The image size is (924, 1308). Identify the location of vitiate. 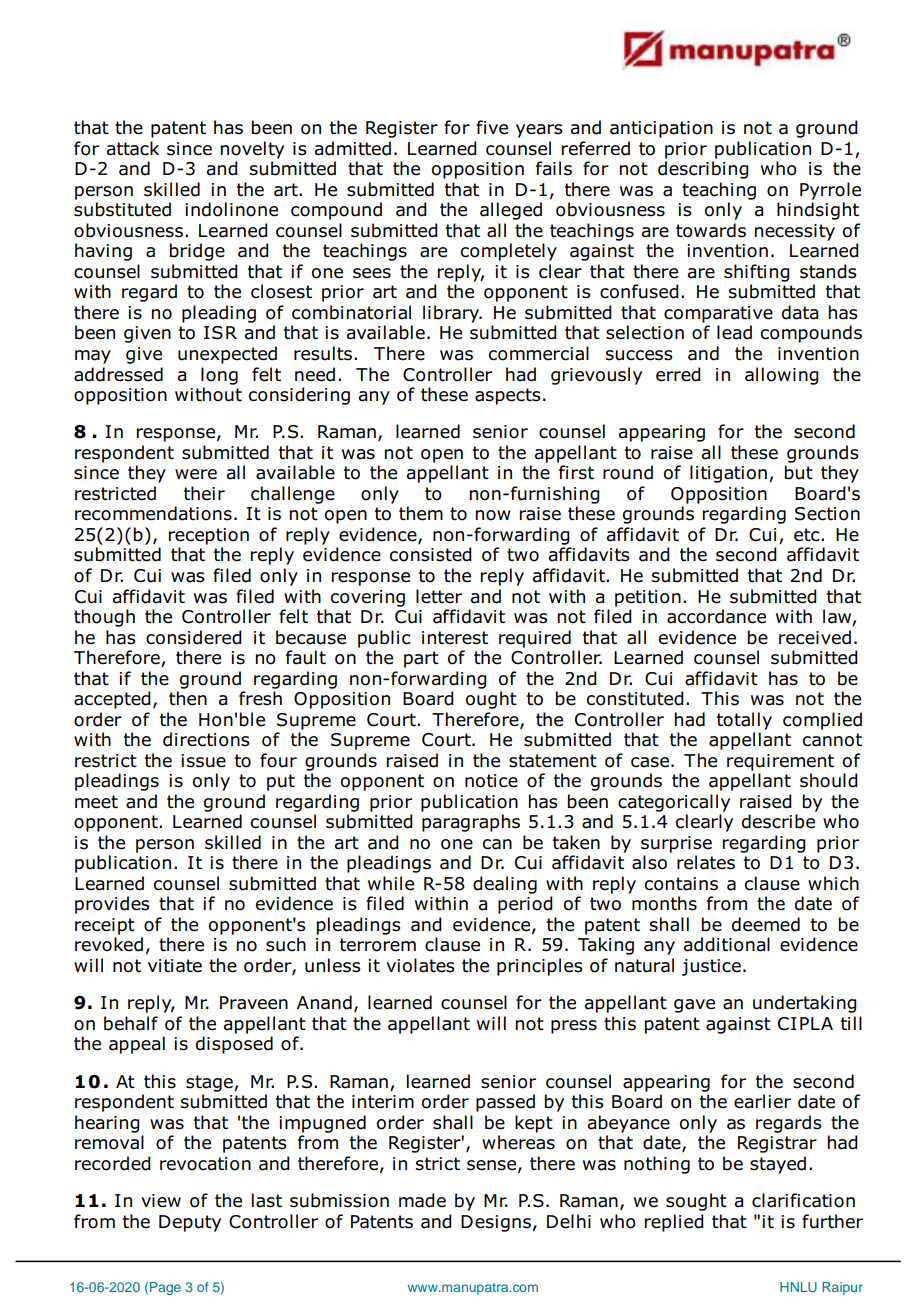
(175, 966).
